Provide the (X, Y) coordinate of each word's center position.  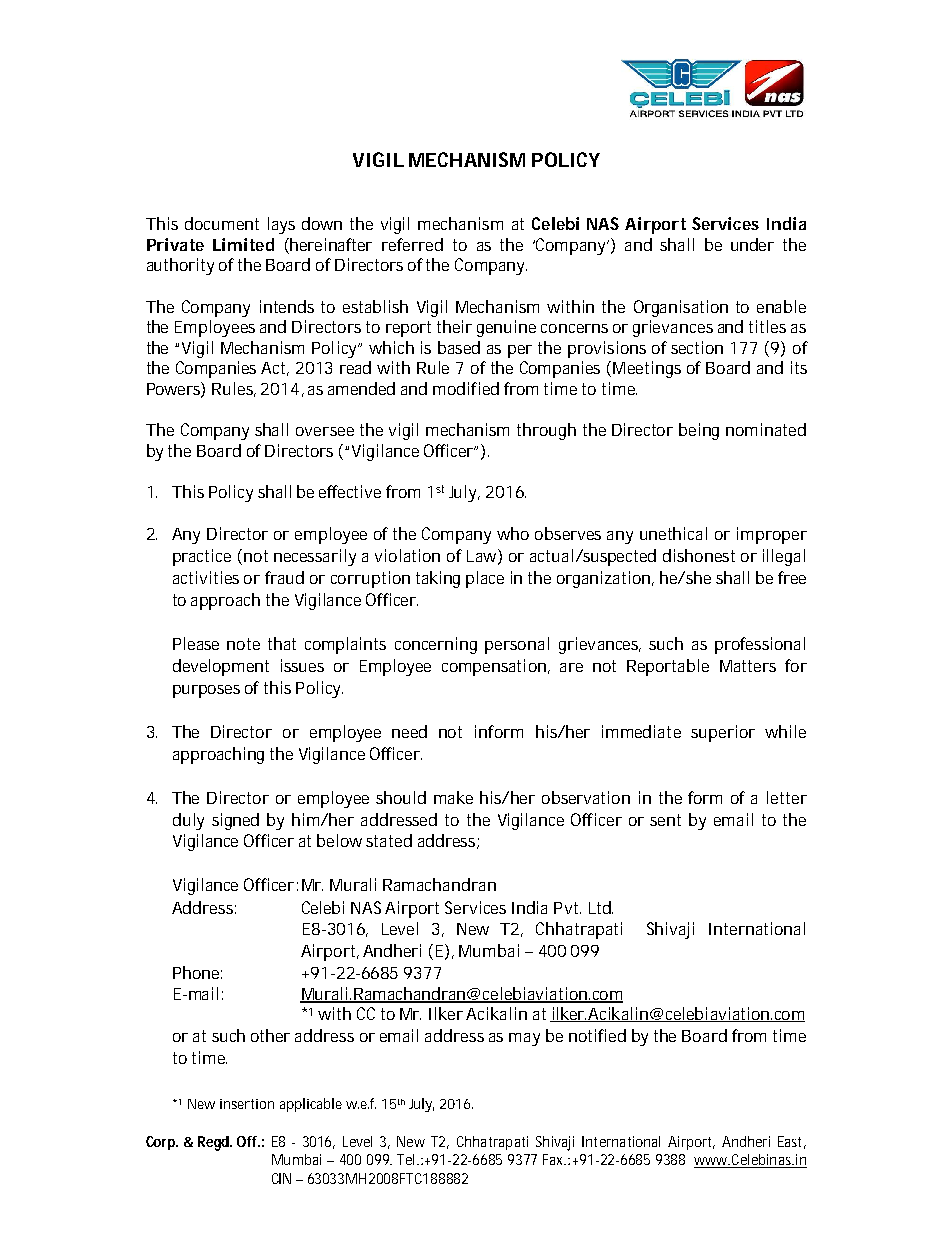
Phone (197, 972)
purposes (206, 691)
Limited (243, 244)
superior (723, 733)
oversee (325, 431)
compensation (496, 667)
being (699, 431)
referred (412, 244)
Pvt (567, 908)
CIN (281, 1178)
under (752, 244)
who (513, 533)
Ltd (601, 907)
